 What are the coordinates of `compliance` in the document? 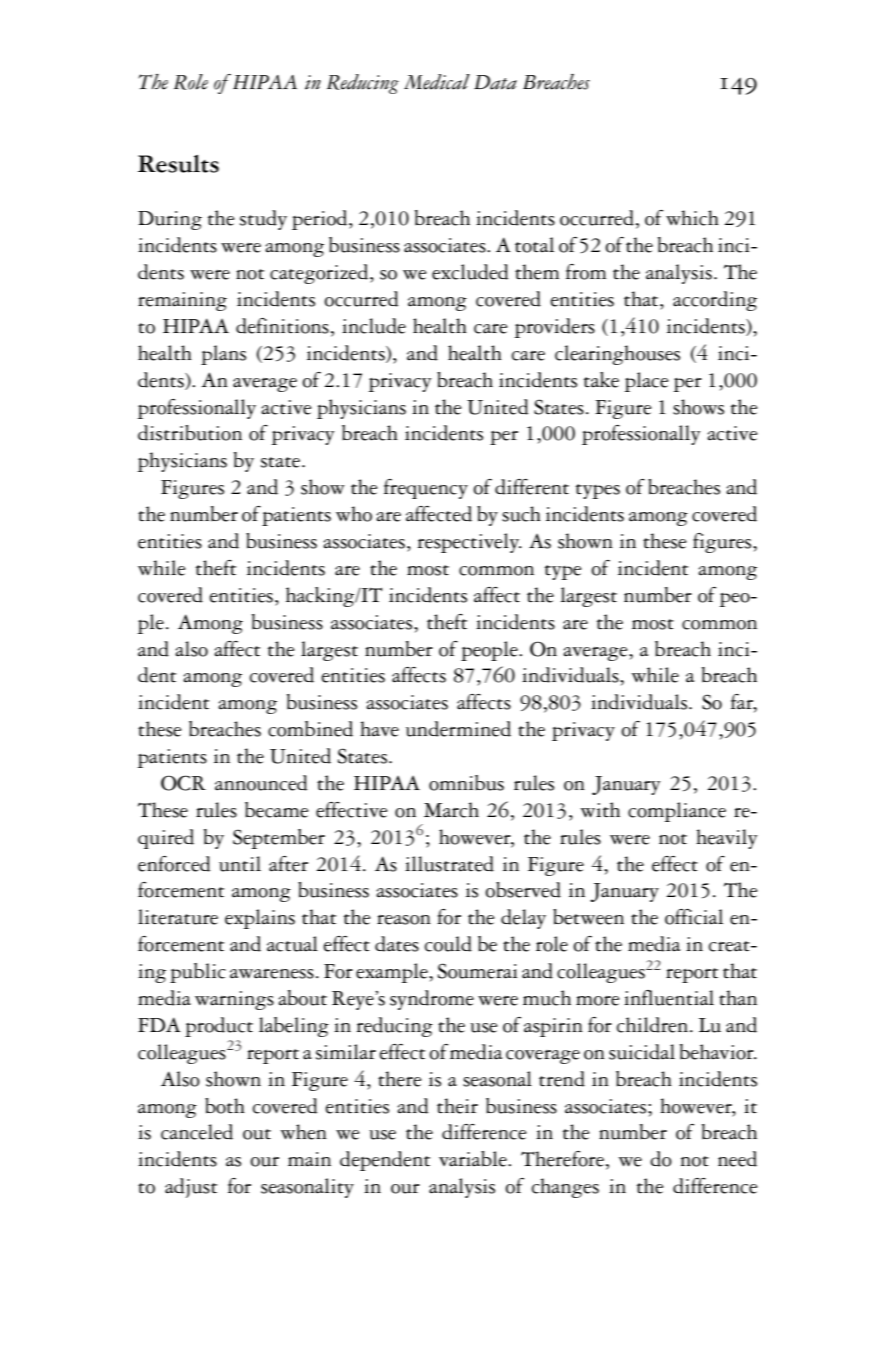 It's located at (677, 812).
